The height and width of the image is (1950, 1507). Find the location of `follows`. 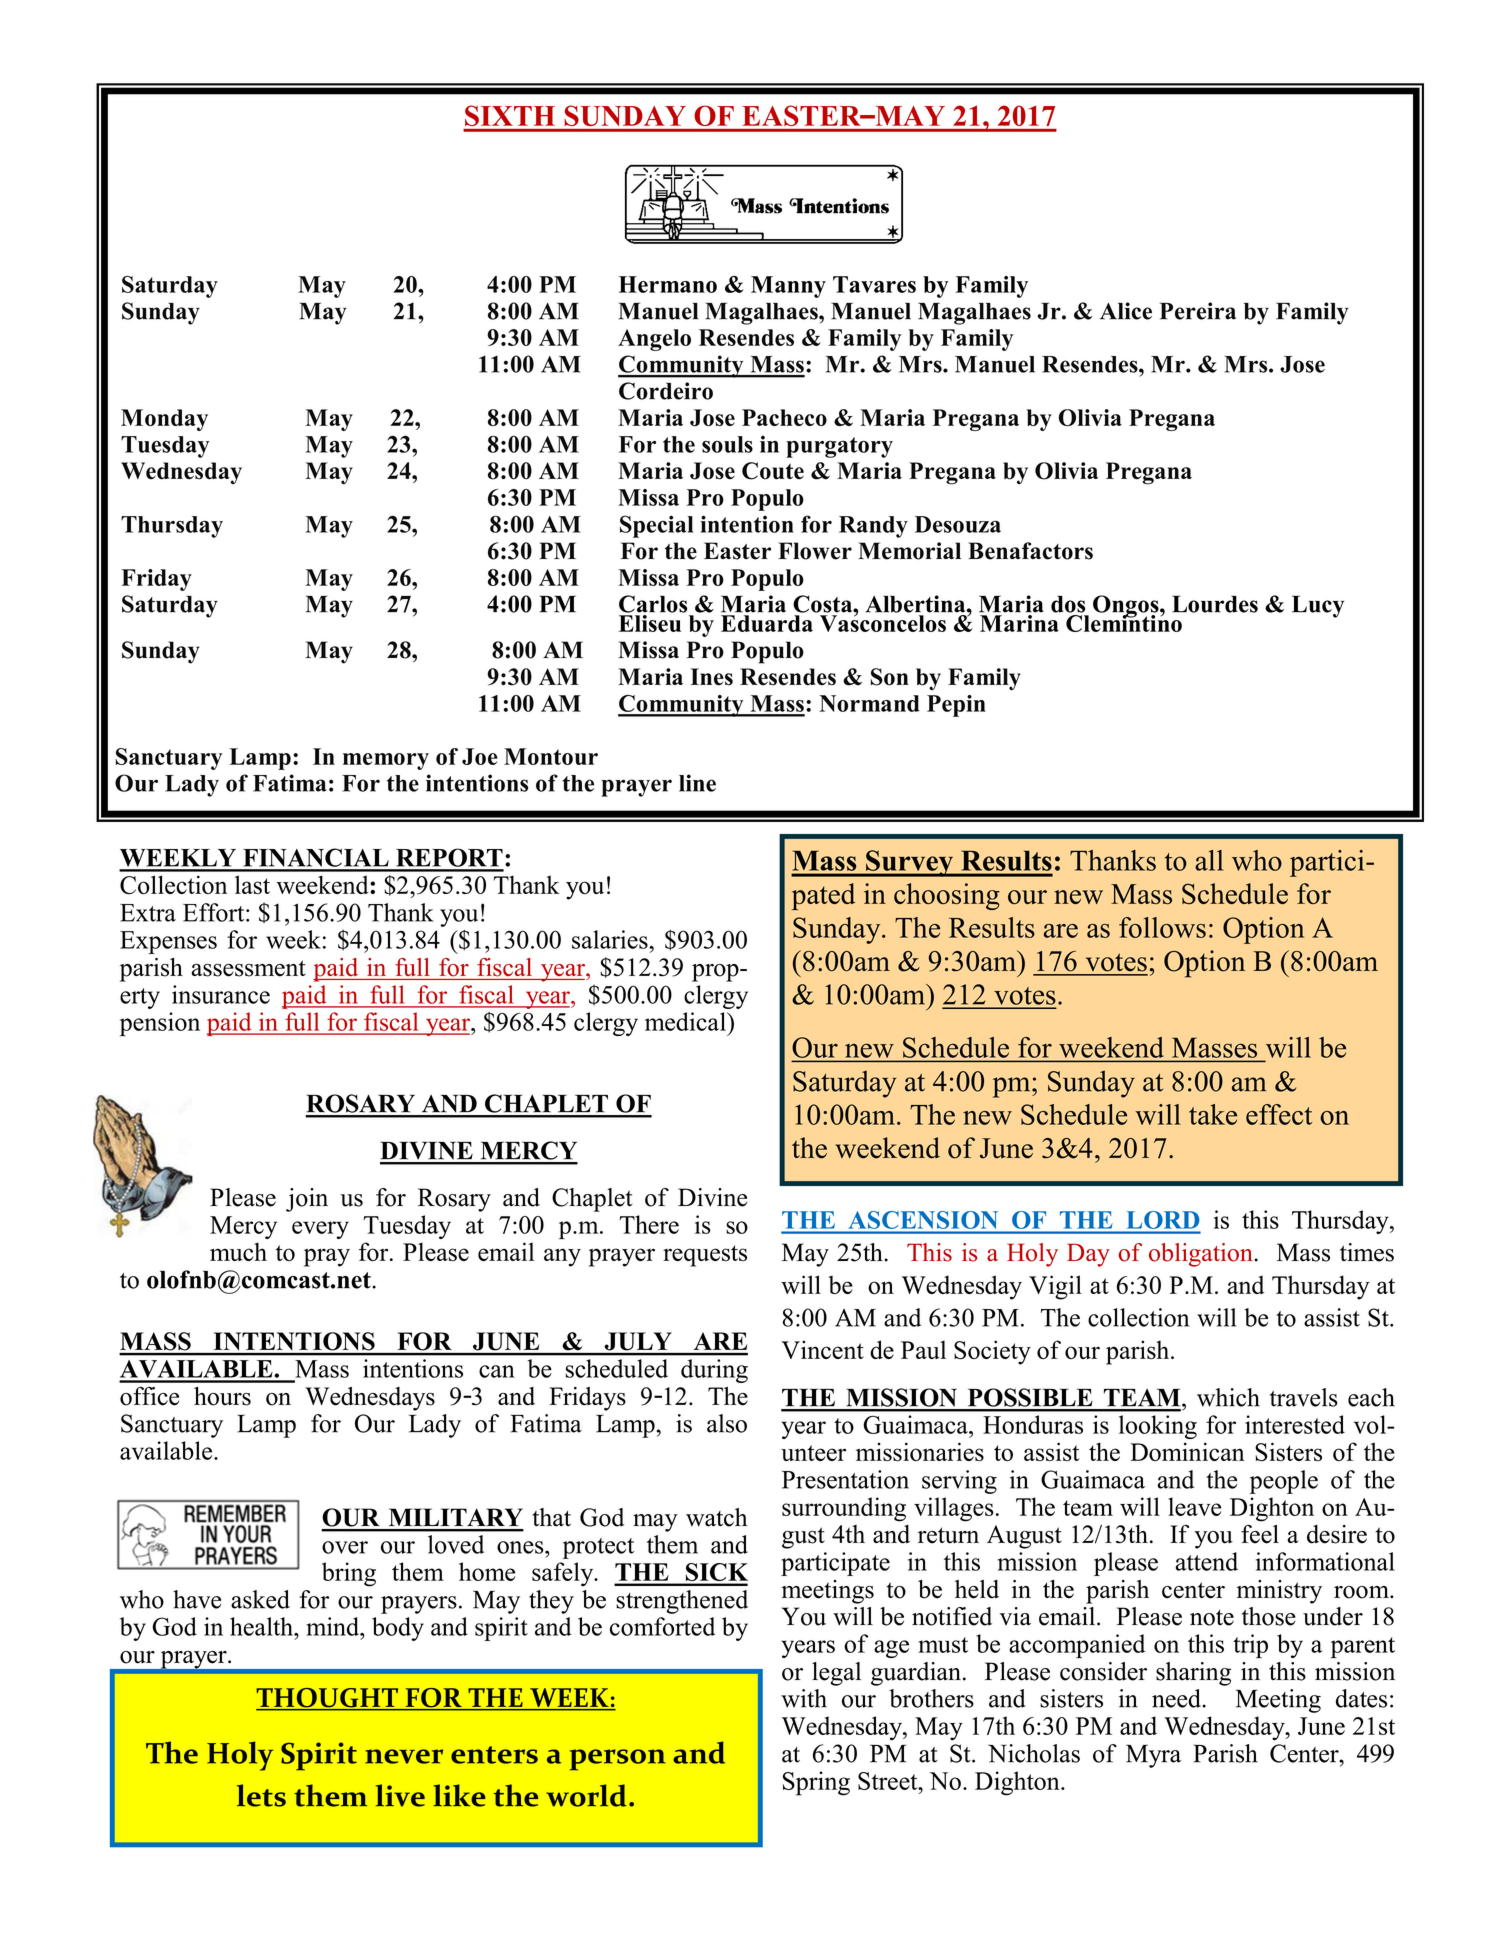

follows is located at coordinates (1162, 927).
